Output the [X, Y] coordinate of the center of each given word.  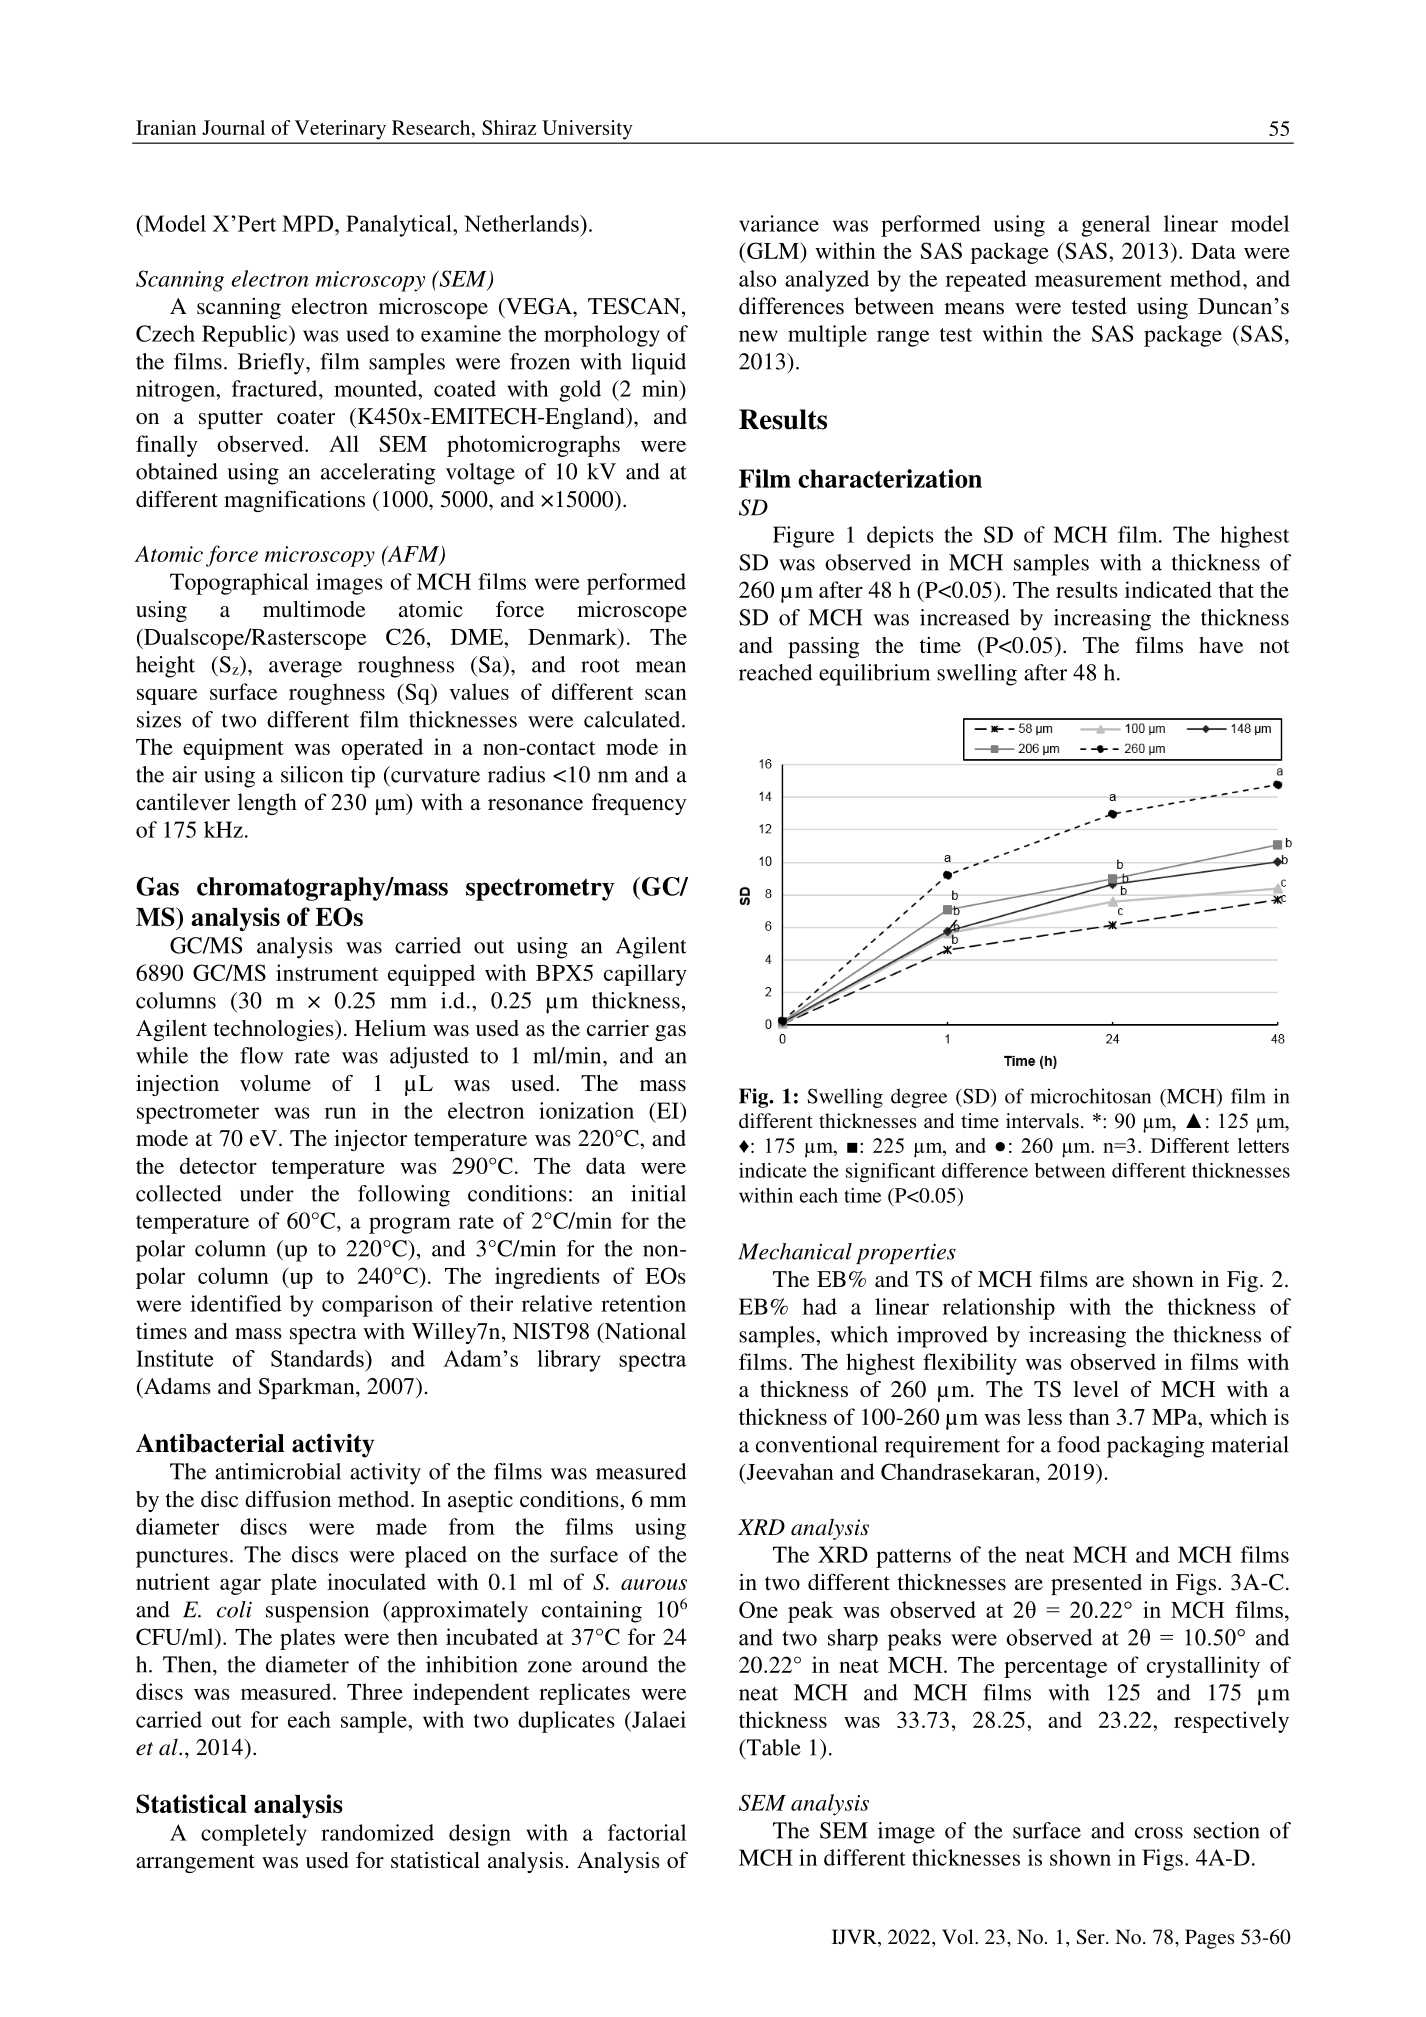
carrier [618, 1028]
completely [254, 1835]
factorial [647, 1832]
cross [1159, 1833]
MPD [309, 223]
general [1115, 226]
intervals [1042, 1121]
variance [779, 223]
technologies [275, 1030]
